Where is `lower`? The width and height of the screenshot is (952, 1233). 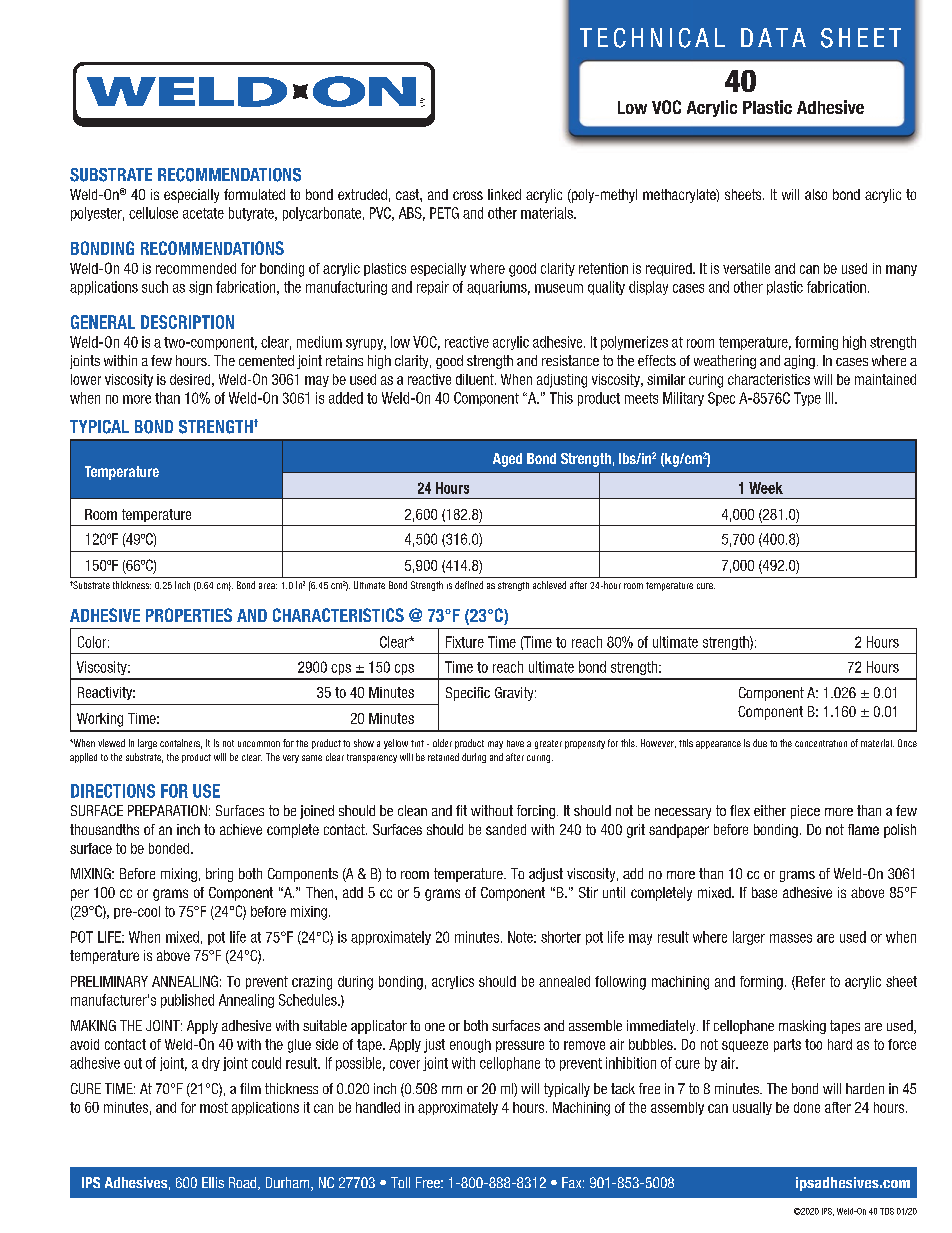 lower is located at coordinates (86, 379).
